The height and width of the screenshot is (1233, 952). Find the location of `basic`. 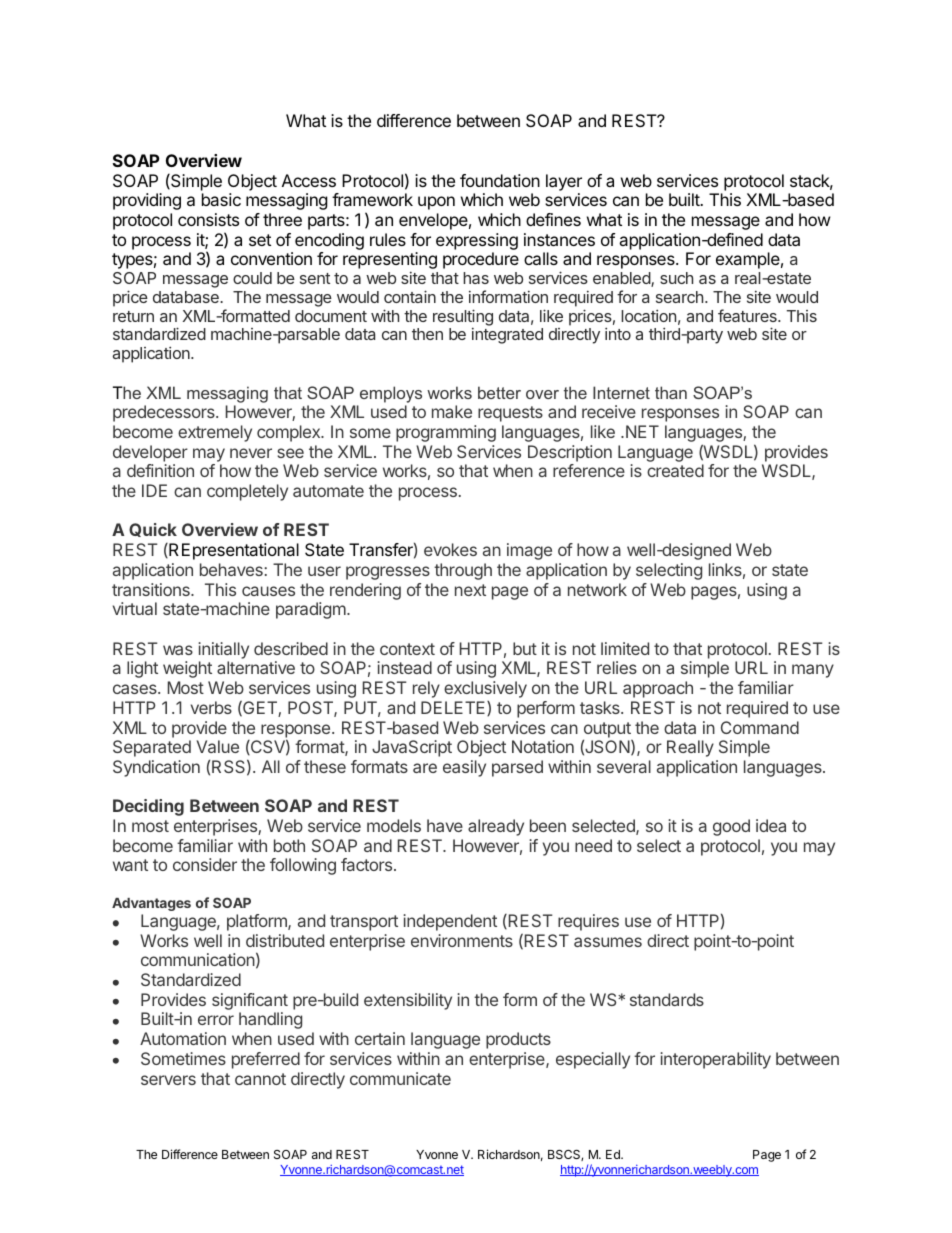

basic is located at coordinates (221, 199).
